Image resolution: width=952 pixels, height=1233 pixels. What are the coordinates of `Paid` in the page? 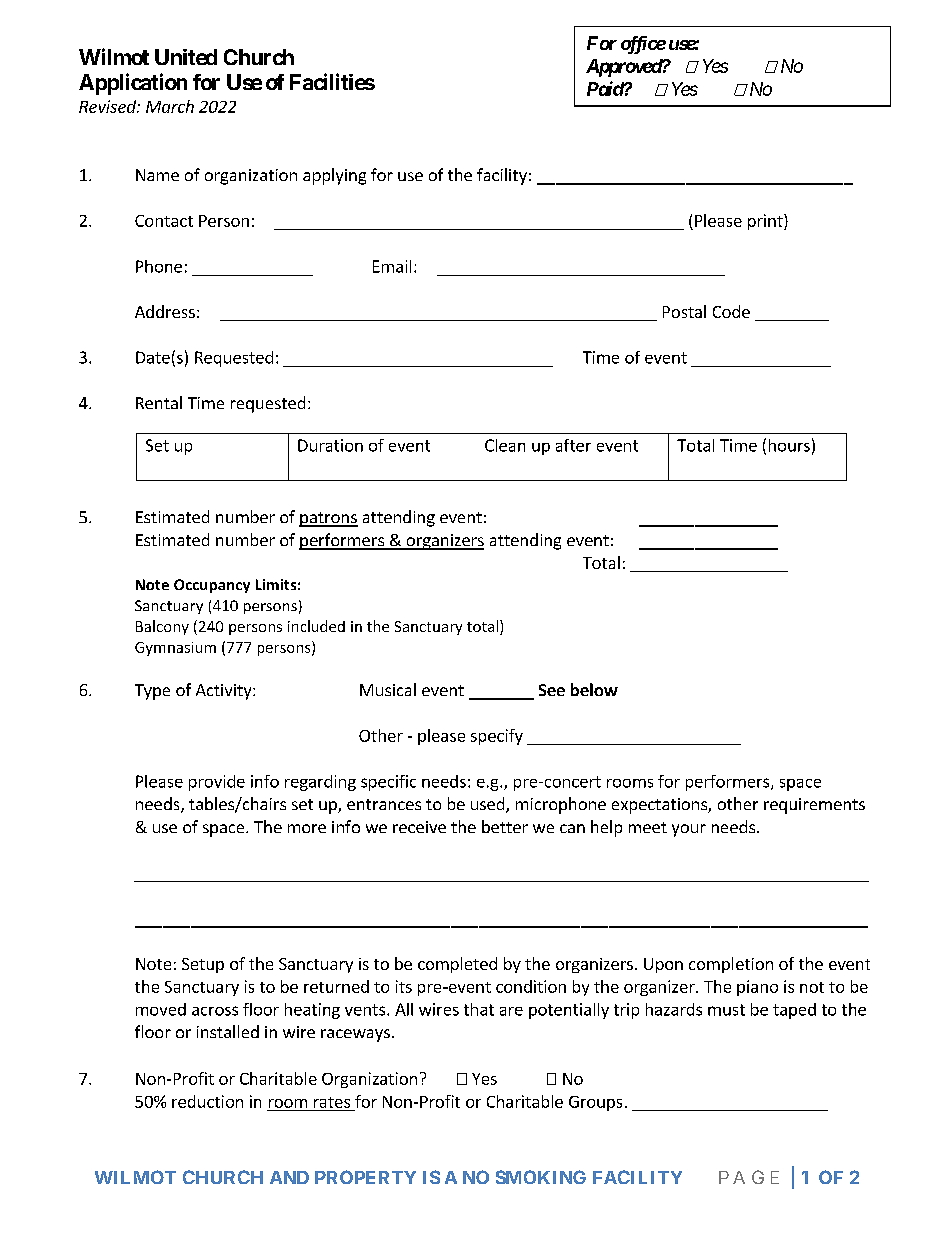 It's located at (606, 88).
